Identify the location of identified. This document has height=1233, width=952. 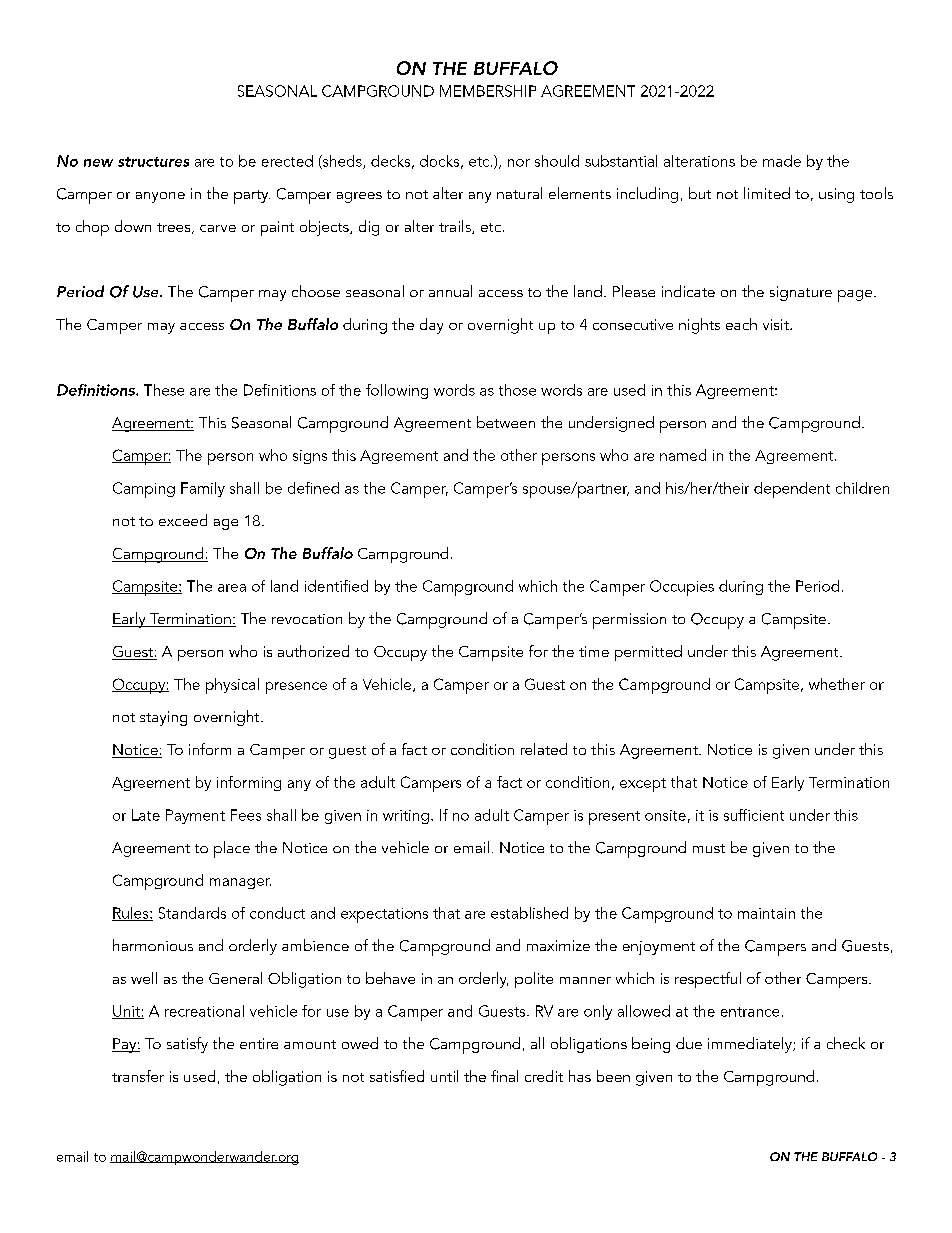
(336, 586).
